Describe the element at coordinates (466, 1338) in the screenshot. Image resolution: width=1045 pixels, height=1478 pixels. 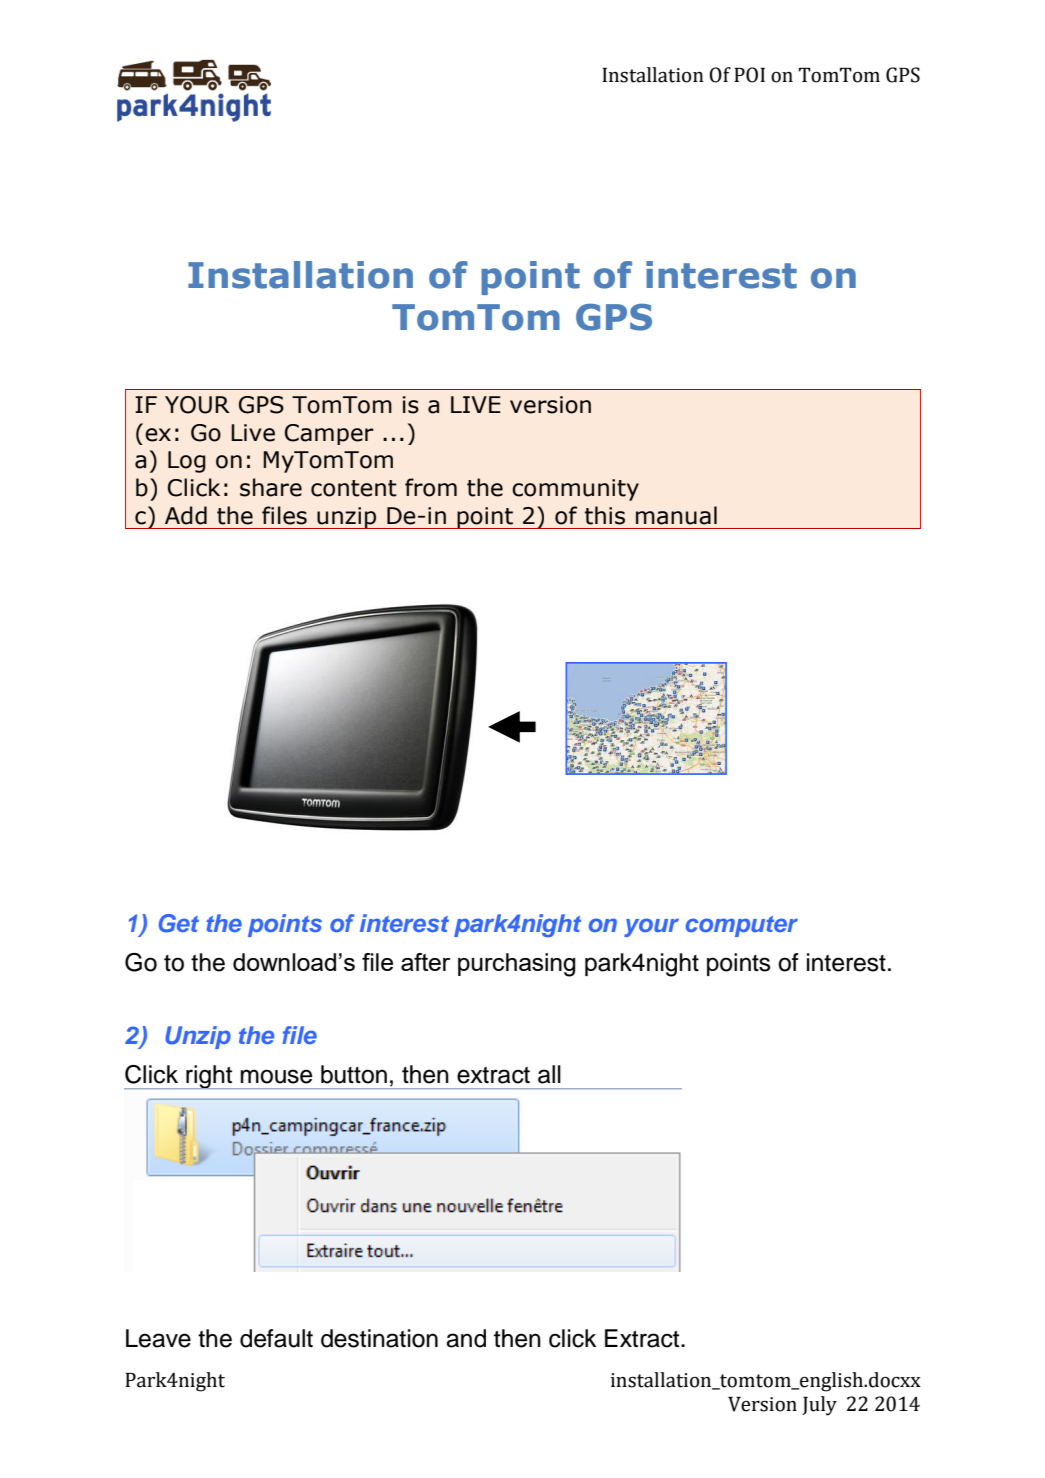
I see `and` at that location.
